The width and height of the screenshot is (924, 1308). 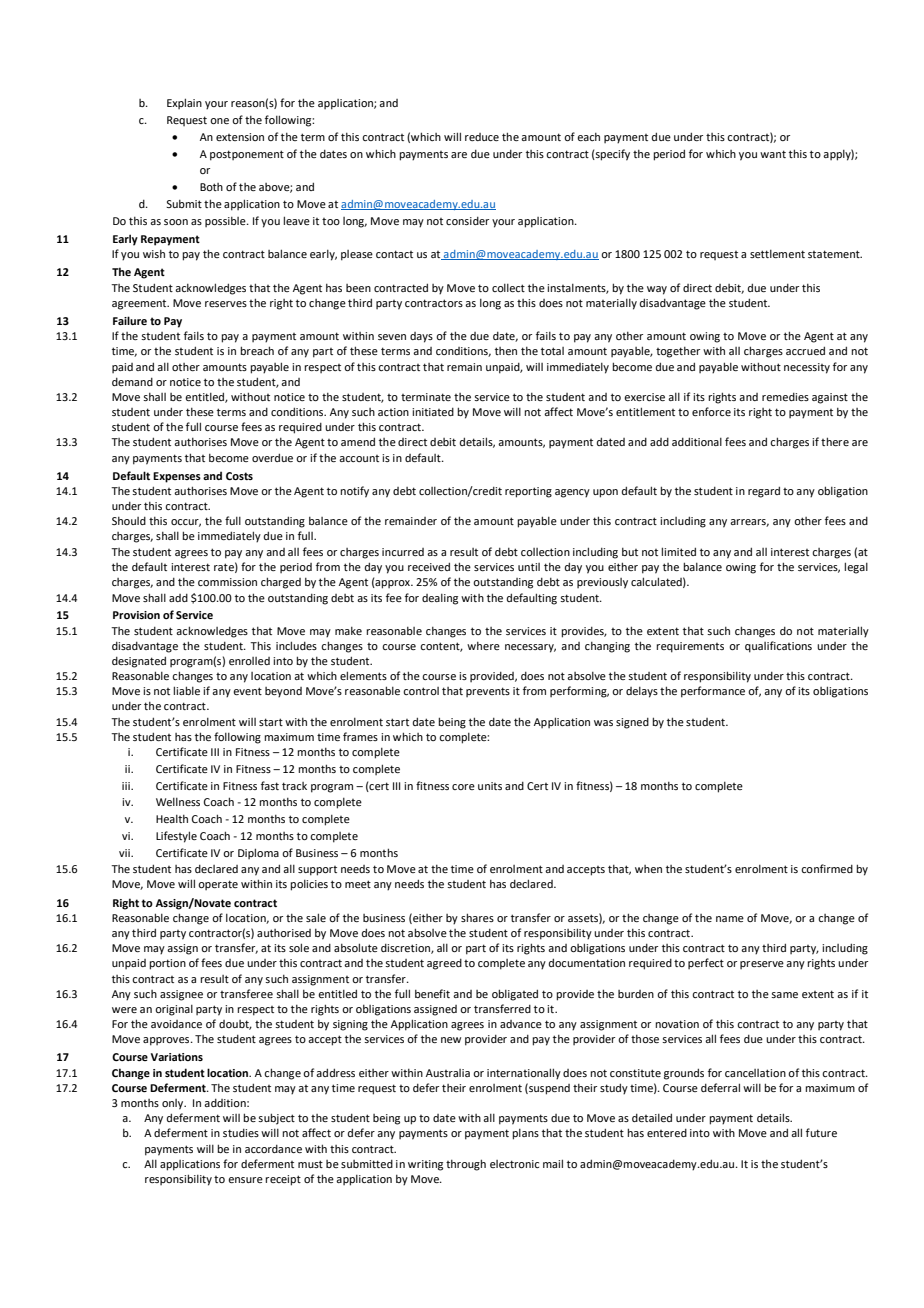 What do you see at coordinates (773, 154) in the screenshot?
I see `want` at bounding box center [773, 154].
